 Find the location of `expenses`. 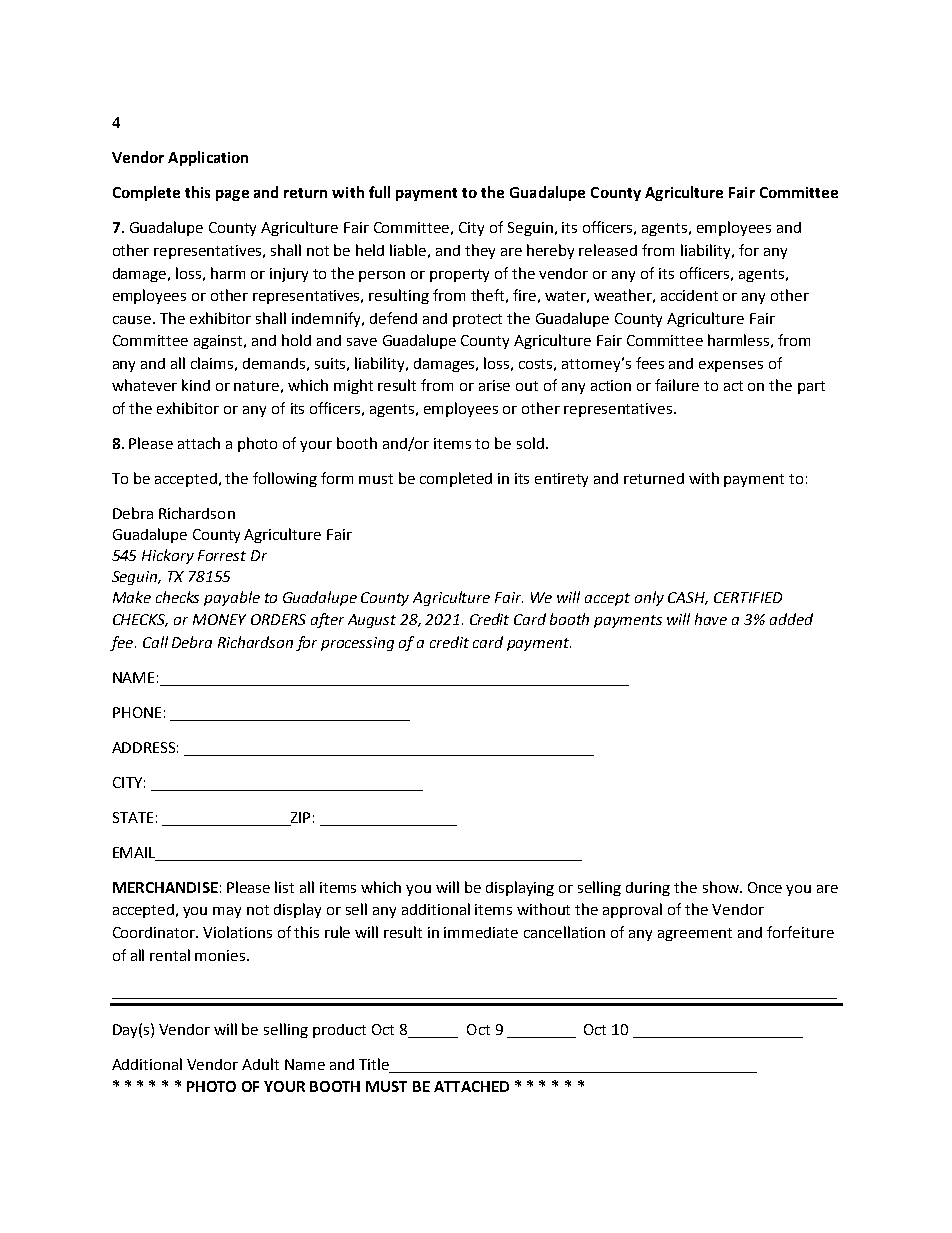

expenses is located at coordinates (731, 366).
